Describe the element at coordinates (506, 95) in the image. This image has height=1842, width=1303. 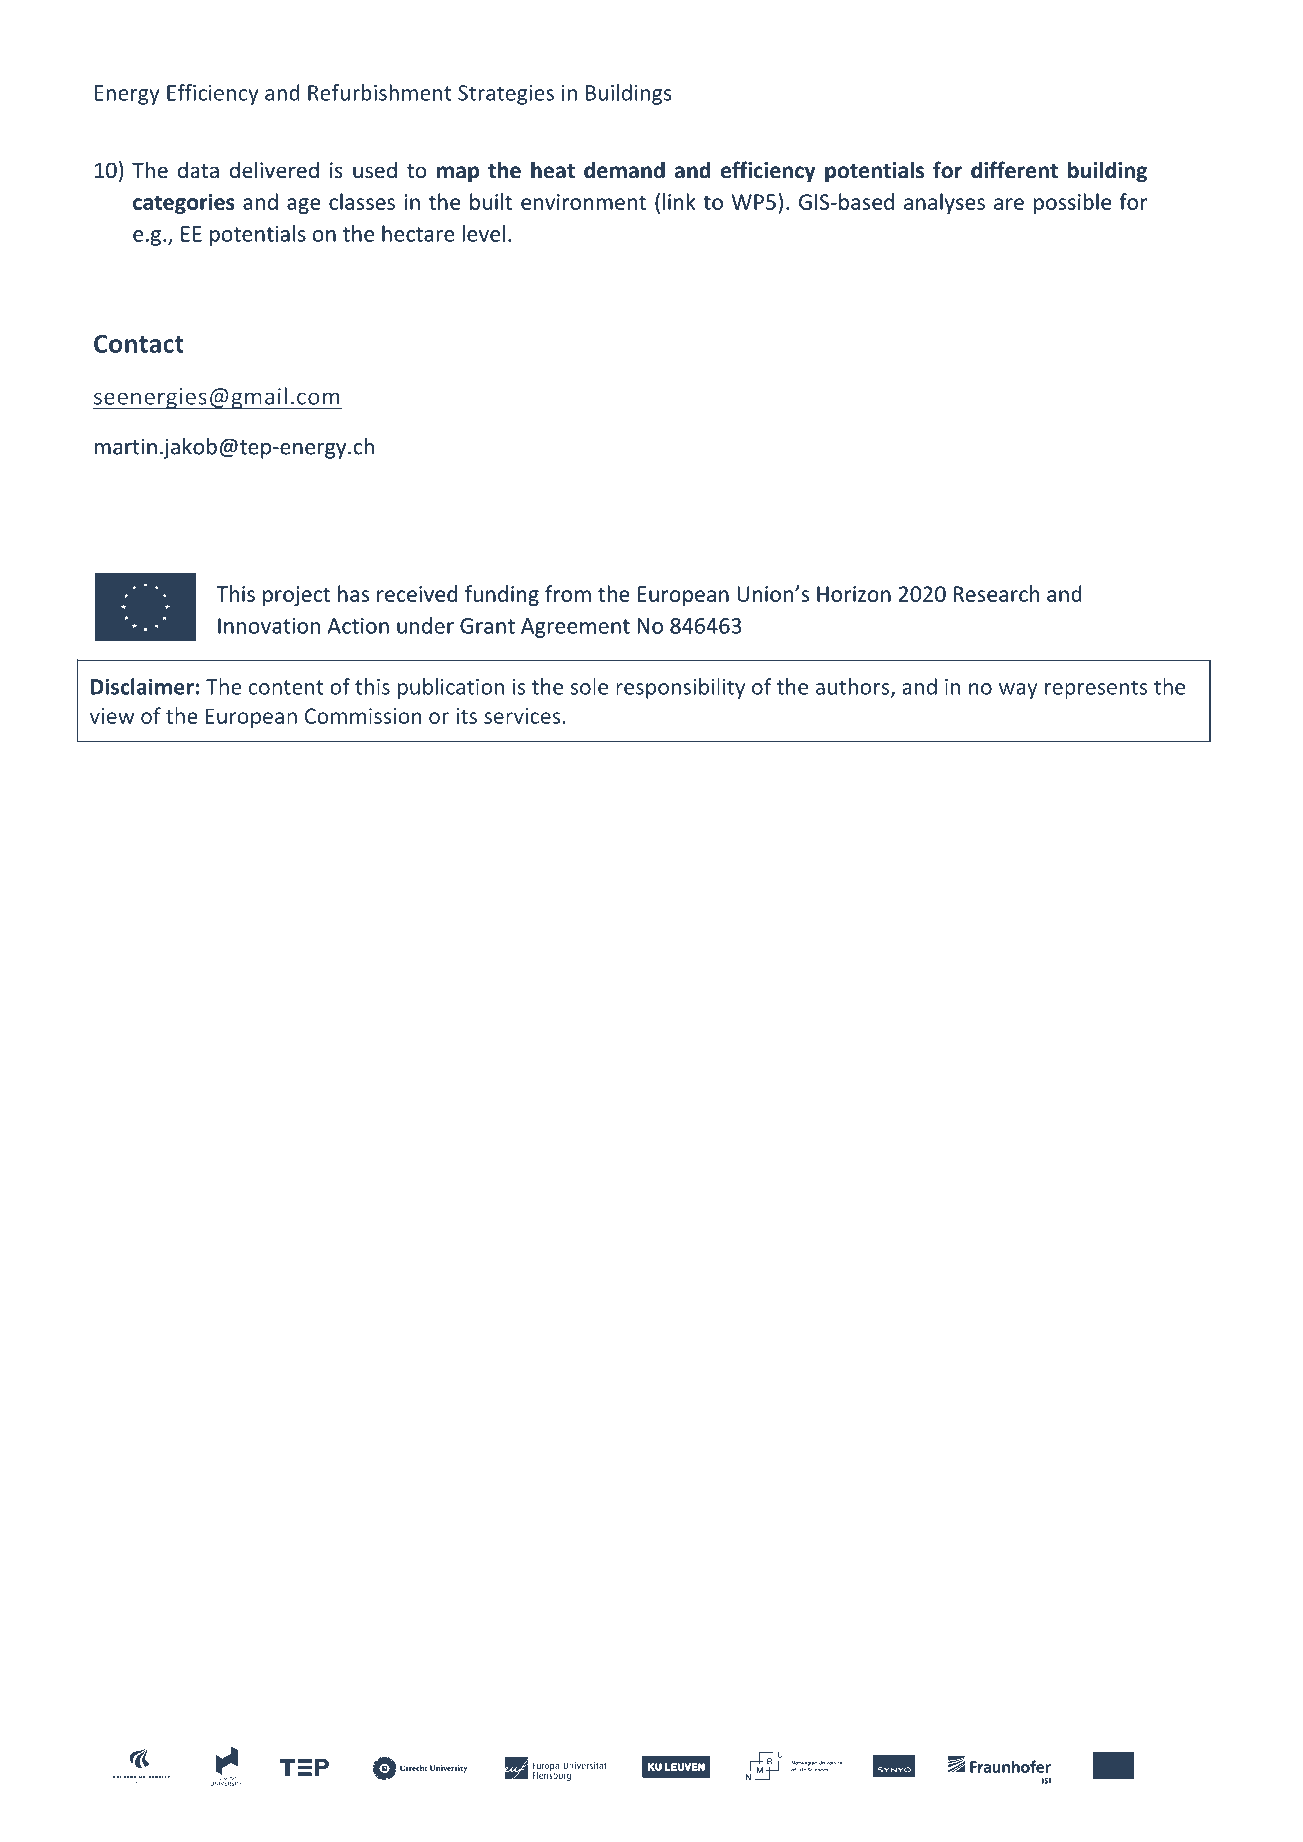
I see `Strategies` at that location.
